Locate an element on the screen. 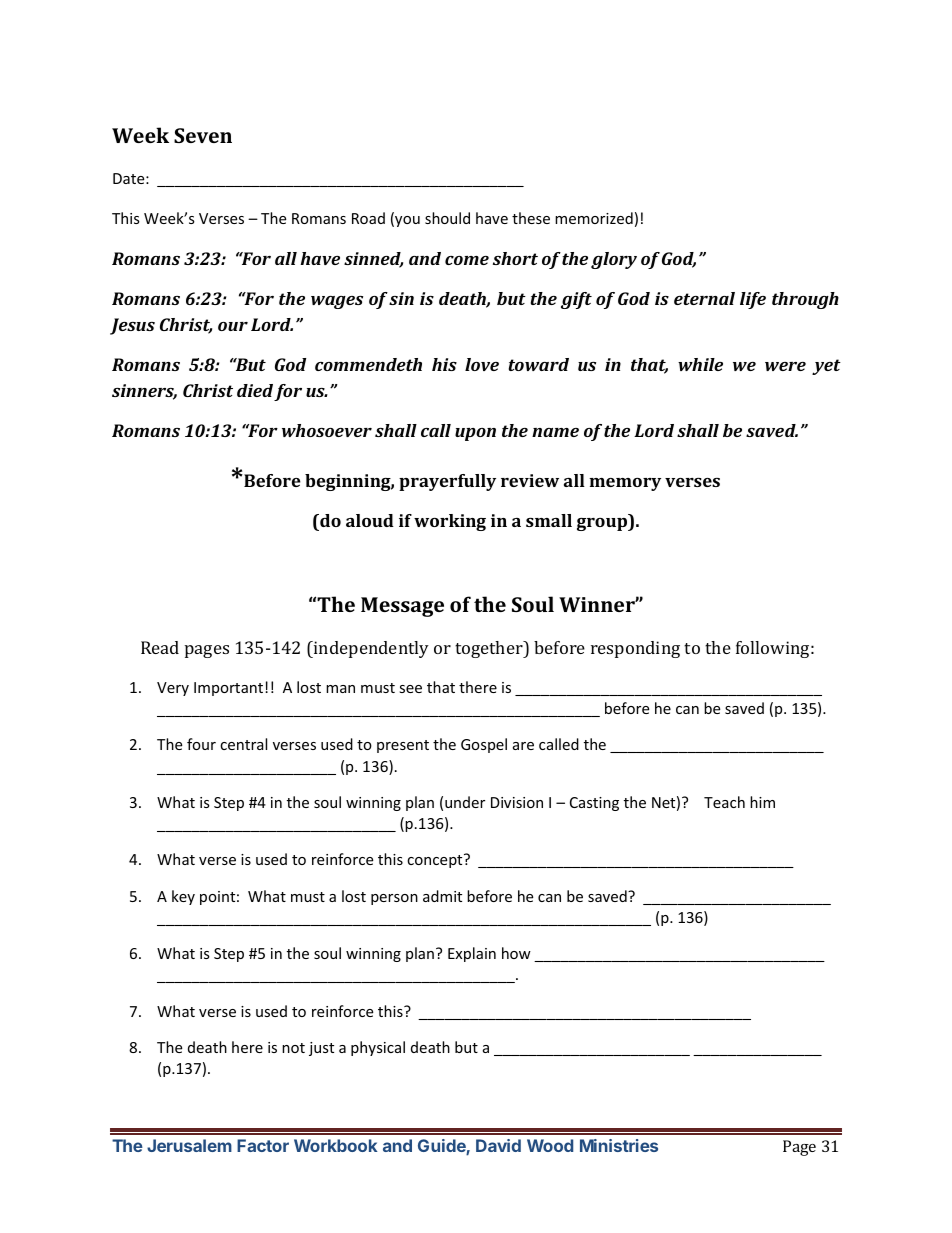 Image resolution: width=952 pixels, height=1233 pixels. Jerusalem is located at coordinates (189, 1145).
